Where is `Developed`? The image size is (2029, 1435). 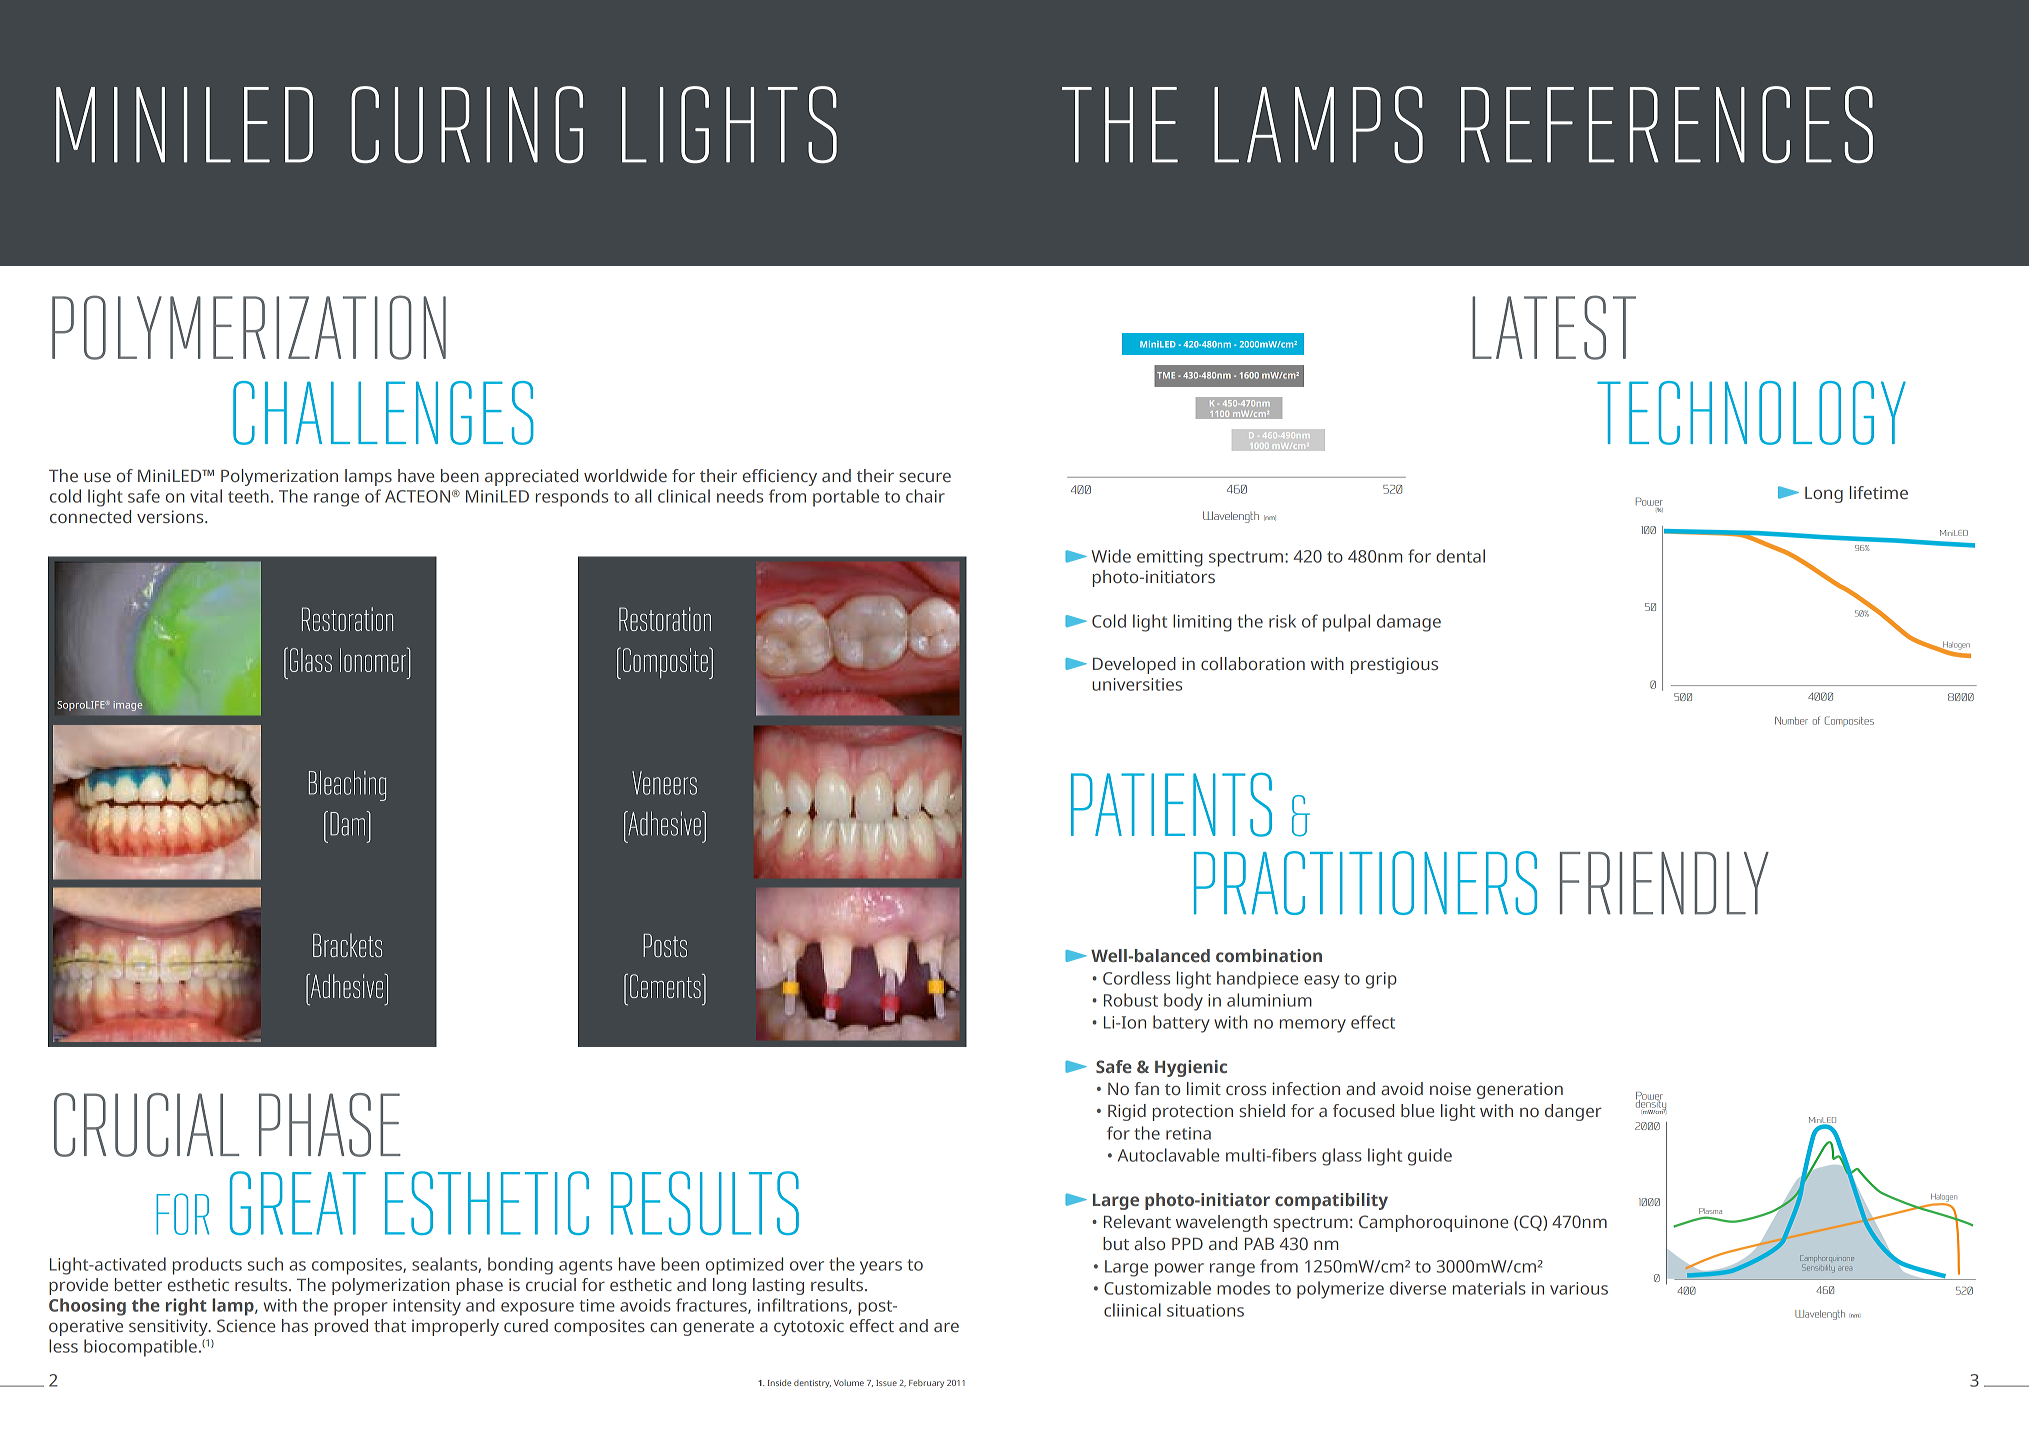
Developed is located at coordinates (1134, 665).
